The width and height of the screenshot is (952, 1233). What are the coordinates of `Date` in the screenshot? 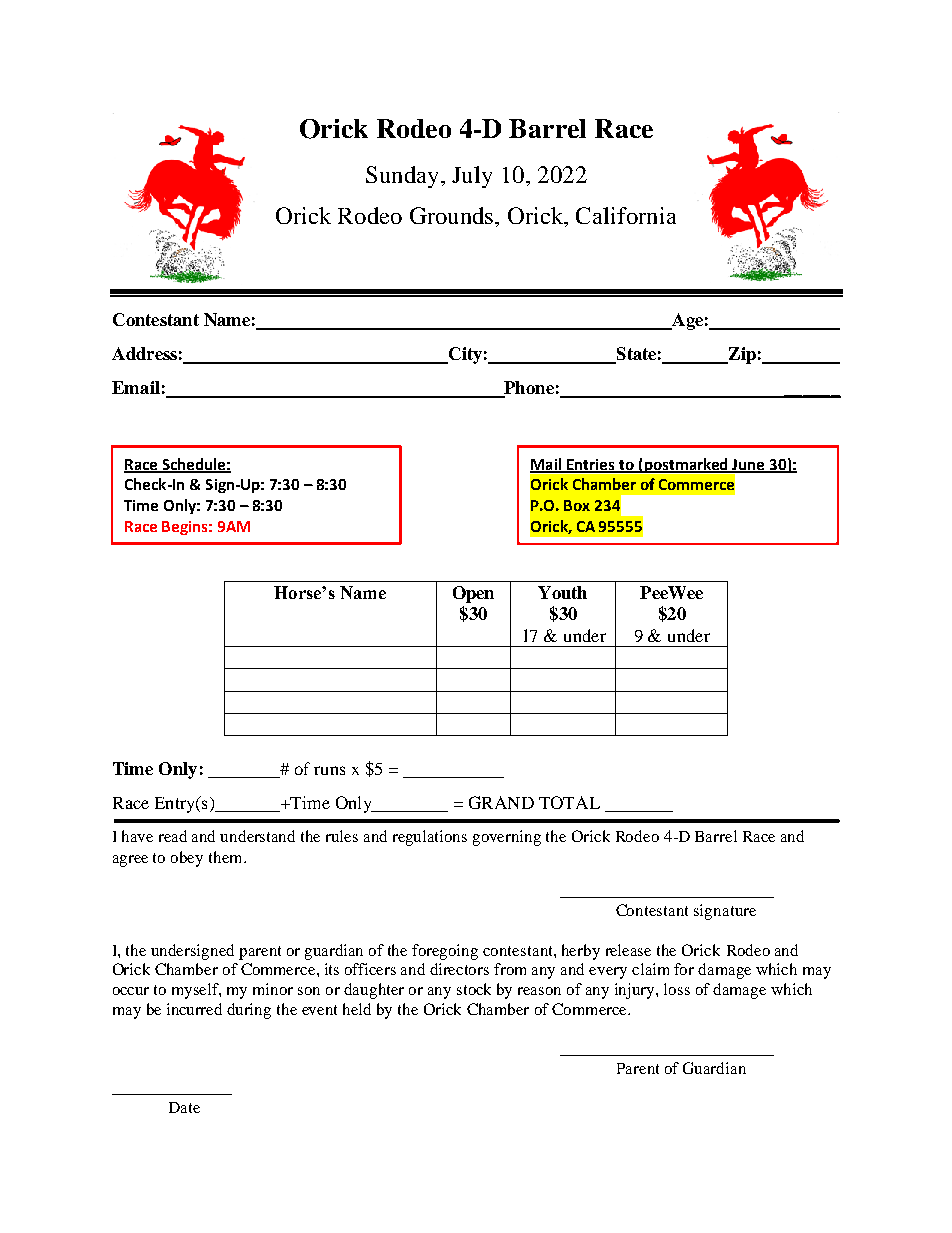 It's located at (184, 1107).
